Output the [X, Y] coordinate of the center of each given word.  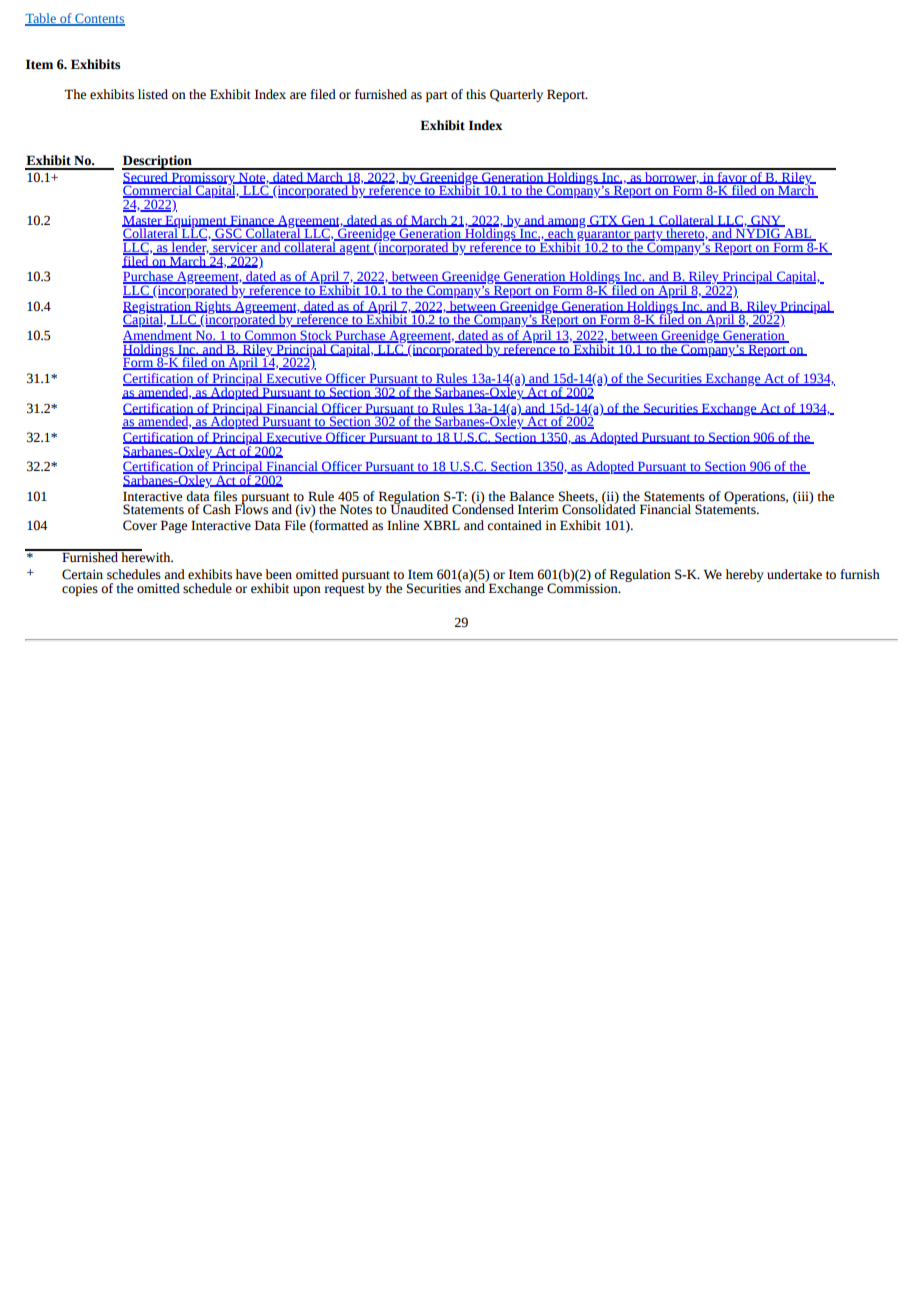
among [567, 224]
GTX [603, 221]
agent [355, 249]
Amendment [158, 336]
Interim [538, 509]
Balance [532, 496]
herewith [146, 556]
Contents [99, 19]
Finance [252, 221]
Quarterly [516, 95]
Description [158, 162]
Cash [217, 509]
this [476, 94]
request [344, 590]
